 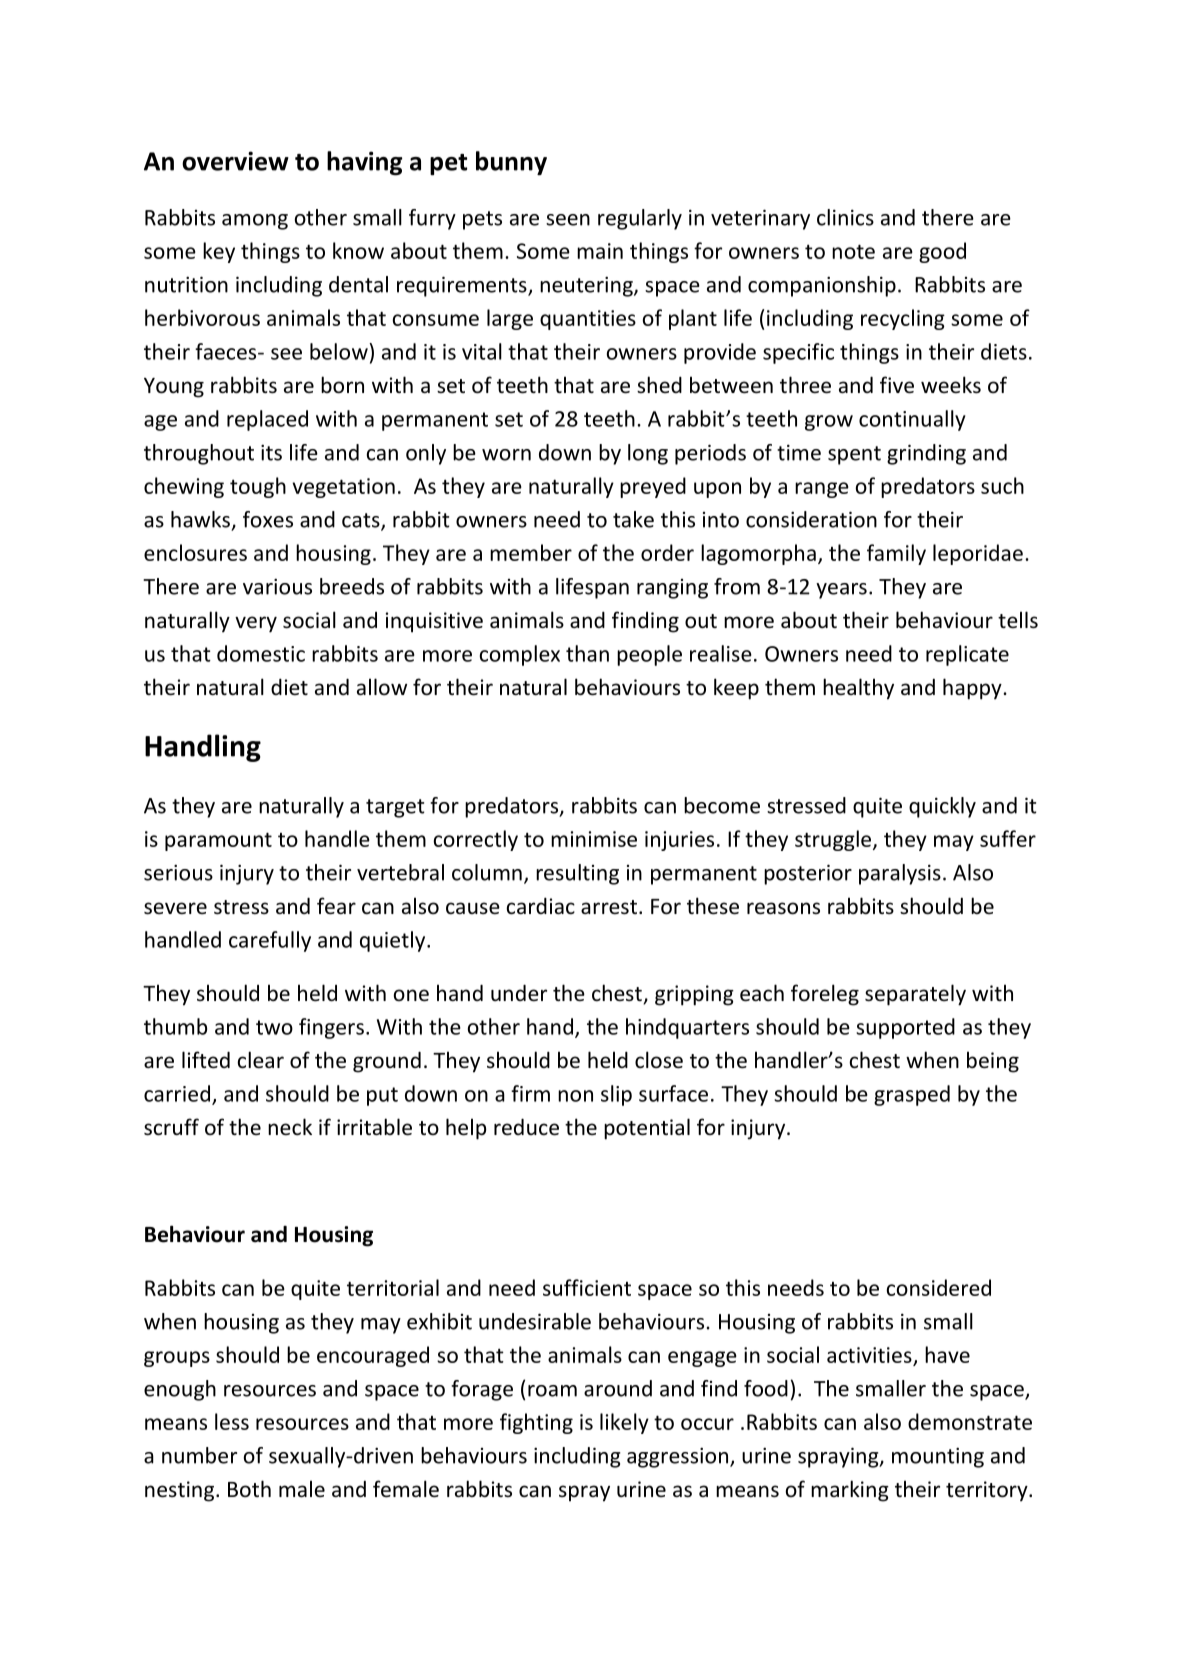 I want to click on take, so click(x=633, y=519).
